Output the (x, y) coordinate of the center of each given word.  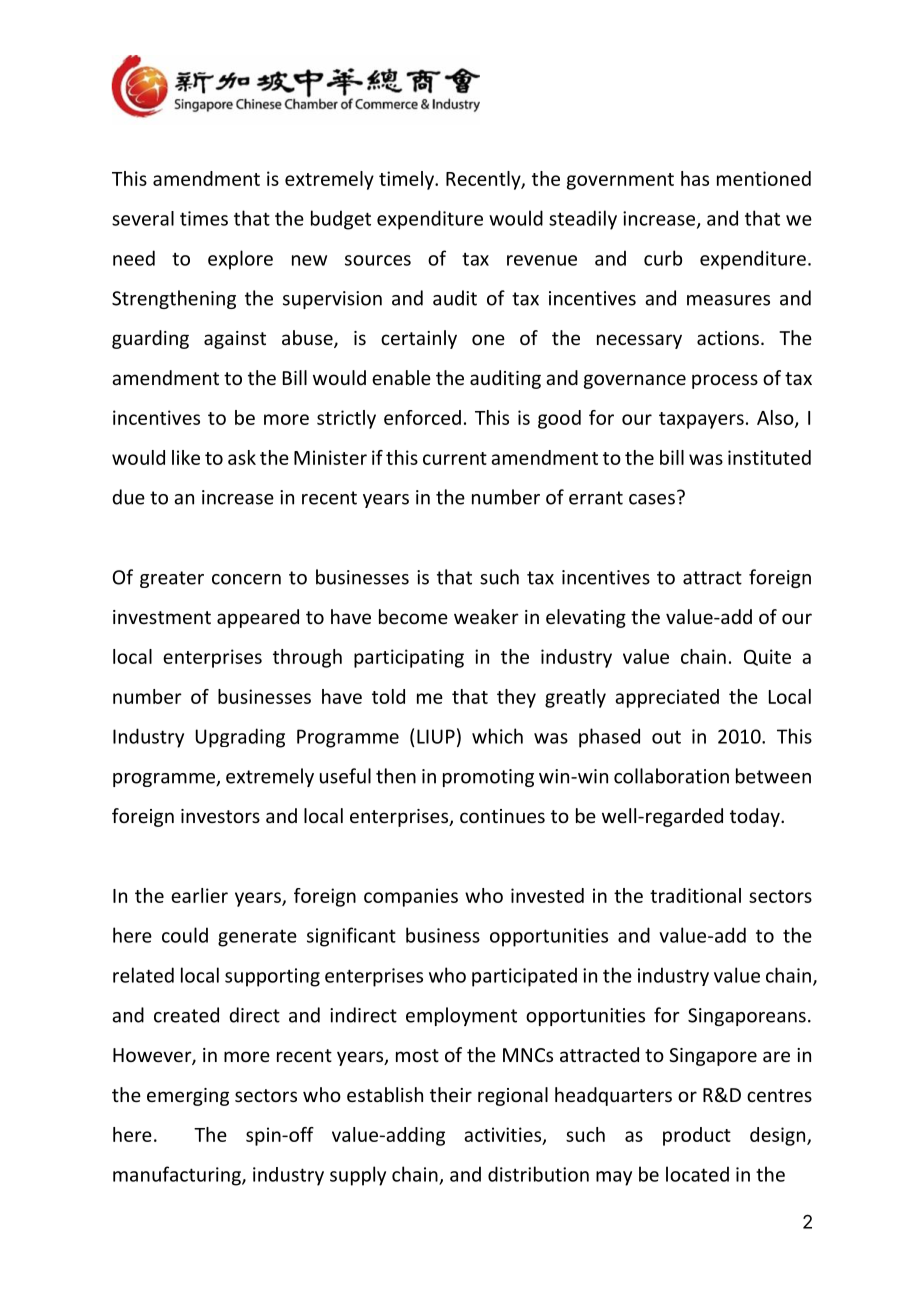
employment (461, 1016)
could (185, 935)
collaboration (671, 776)
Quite (767, 657)
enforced (422, 417)
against (235, 340)
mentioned (764, 178)
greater (172, 579)
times (204, 218)
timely (407, 180)
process (725, 381)
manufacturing (178, 1176)
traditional (695, 895)
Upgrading (240, 738)
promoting (488, 778)
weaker (486, 616)
